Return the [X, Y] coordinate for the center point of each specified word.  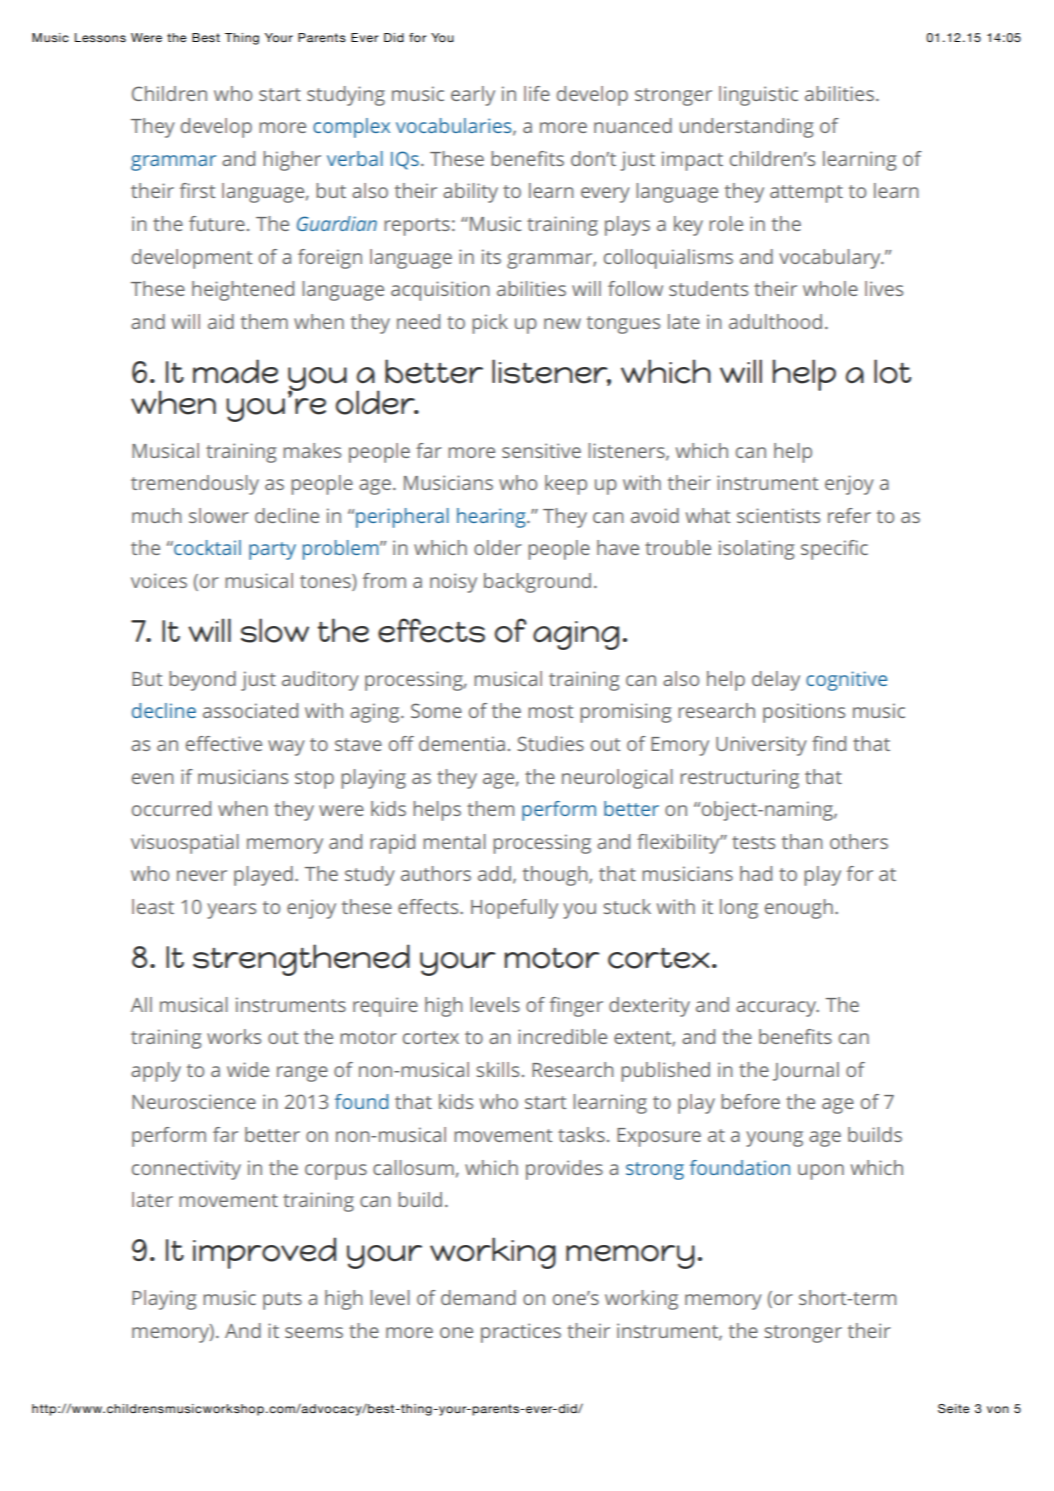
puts [282, 1301]
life [537, 93]
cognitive [846, 681]
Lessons [100, 37]
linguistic [758, 96]
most [550, 711]
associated [250, 710]
